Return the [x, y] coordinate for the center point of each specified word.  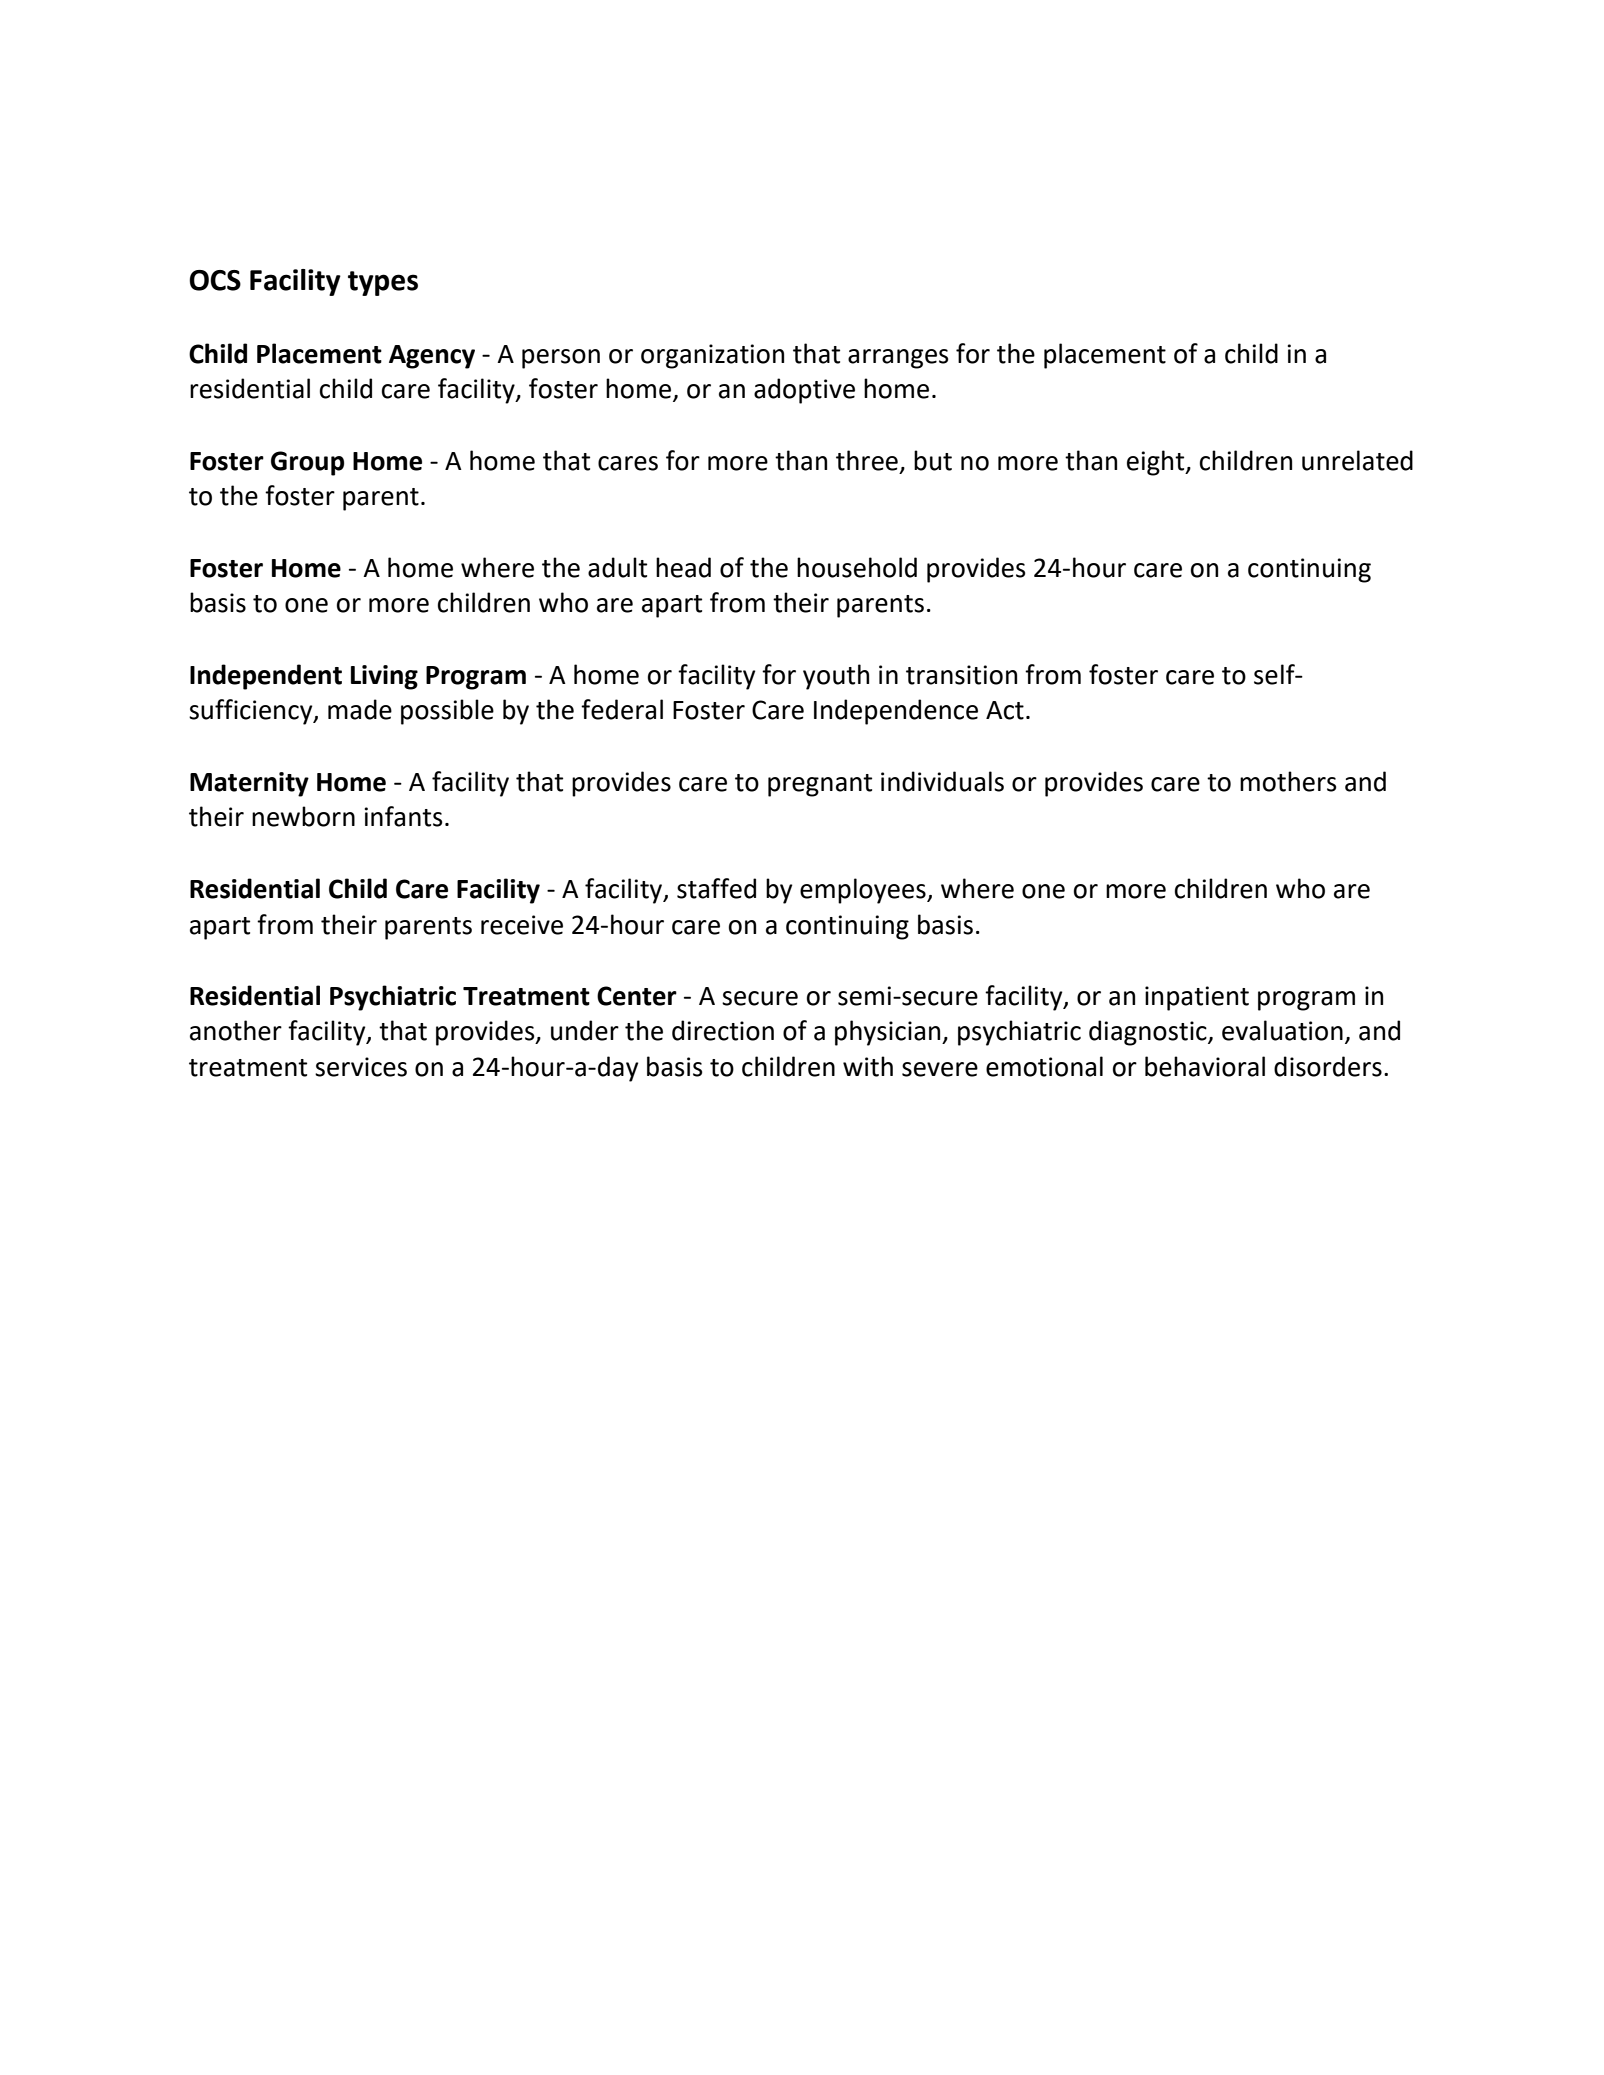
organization [712, 356]
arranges [898, 359]
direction [723, 1030]
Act [1005, 710]
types [383, 283]
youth [836, 677]
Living [384, 677]
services [361, 1067]
